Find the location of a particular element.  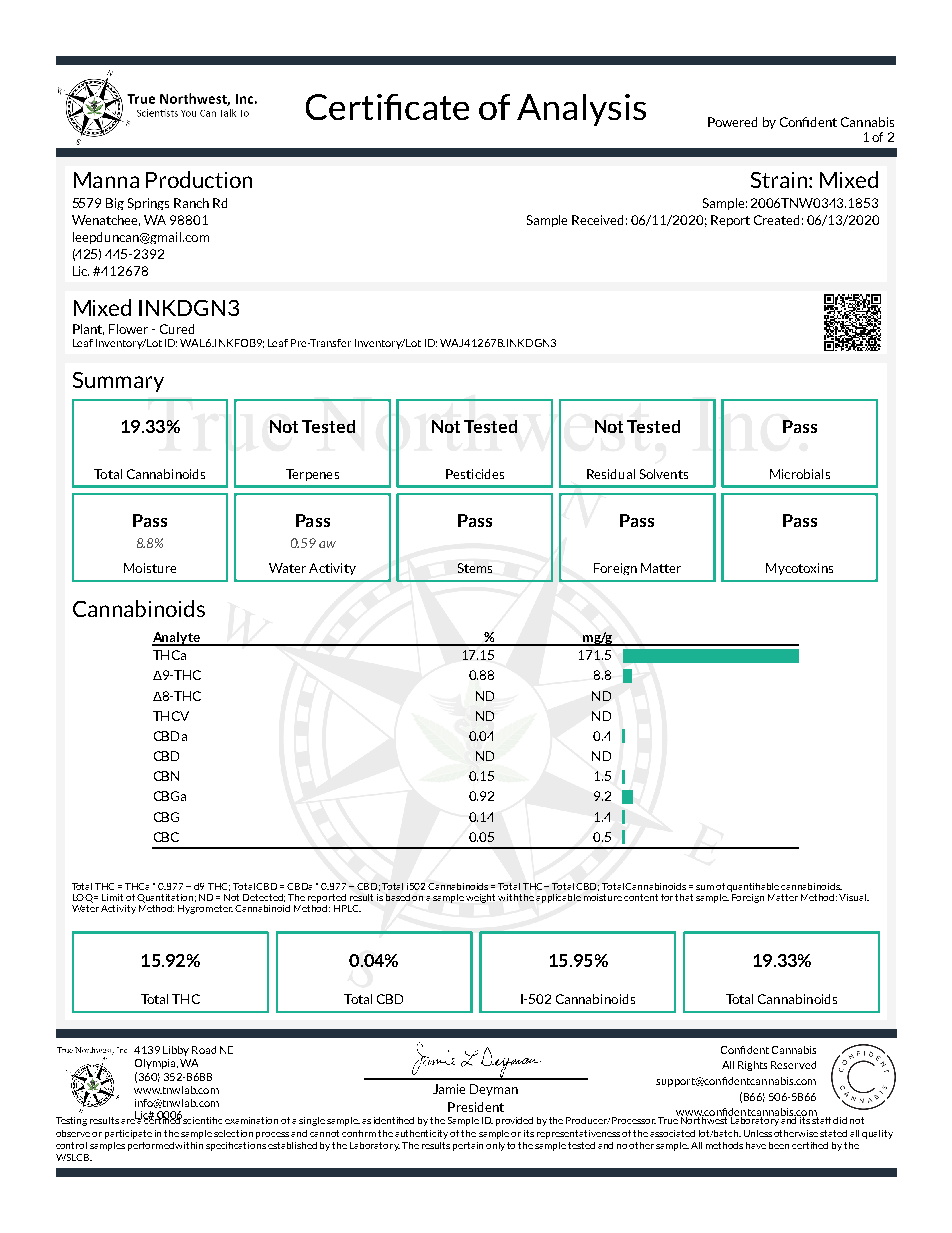

Production is located at coordinates (199, 179).
